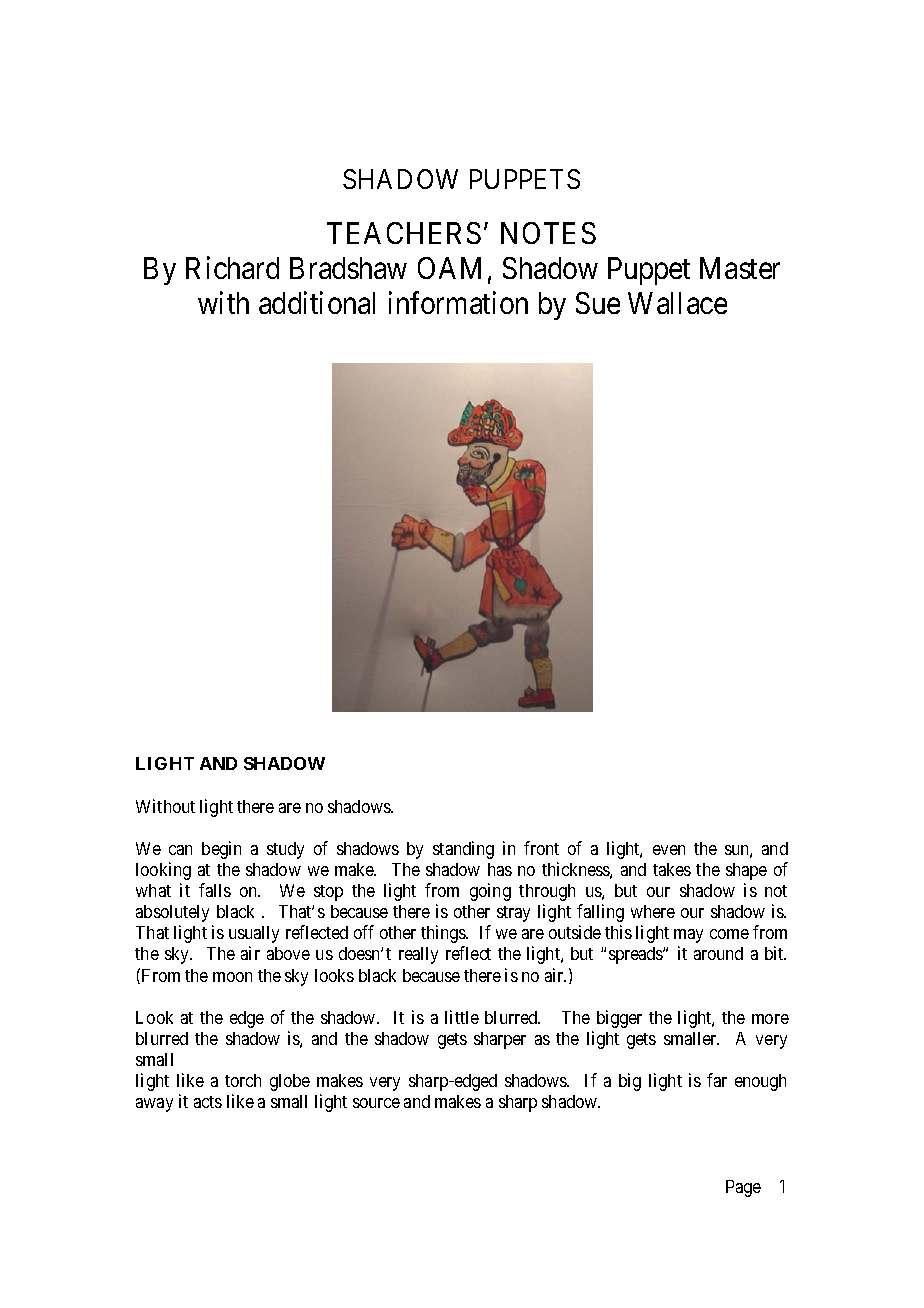 The width and height of the screenshot is (924, 1308). Describe the element at coordinates (463, 850) in the screenshot. I see `standing` at that location.
